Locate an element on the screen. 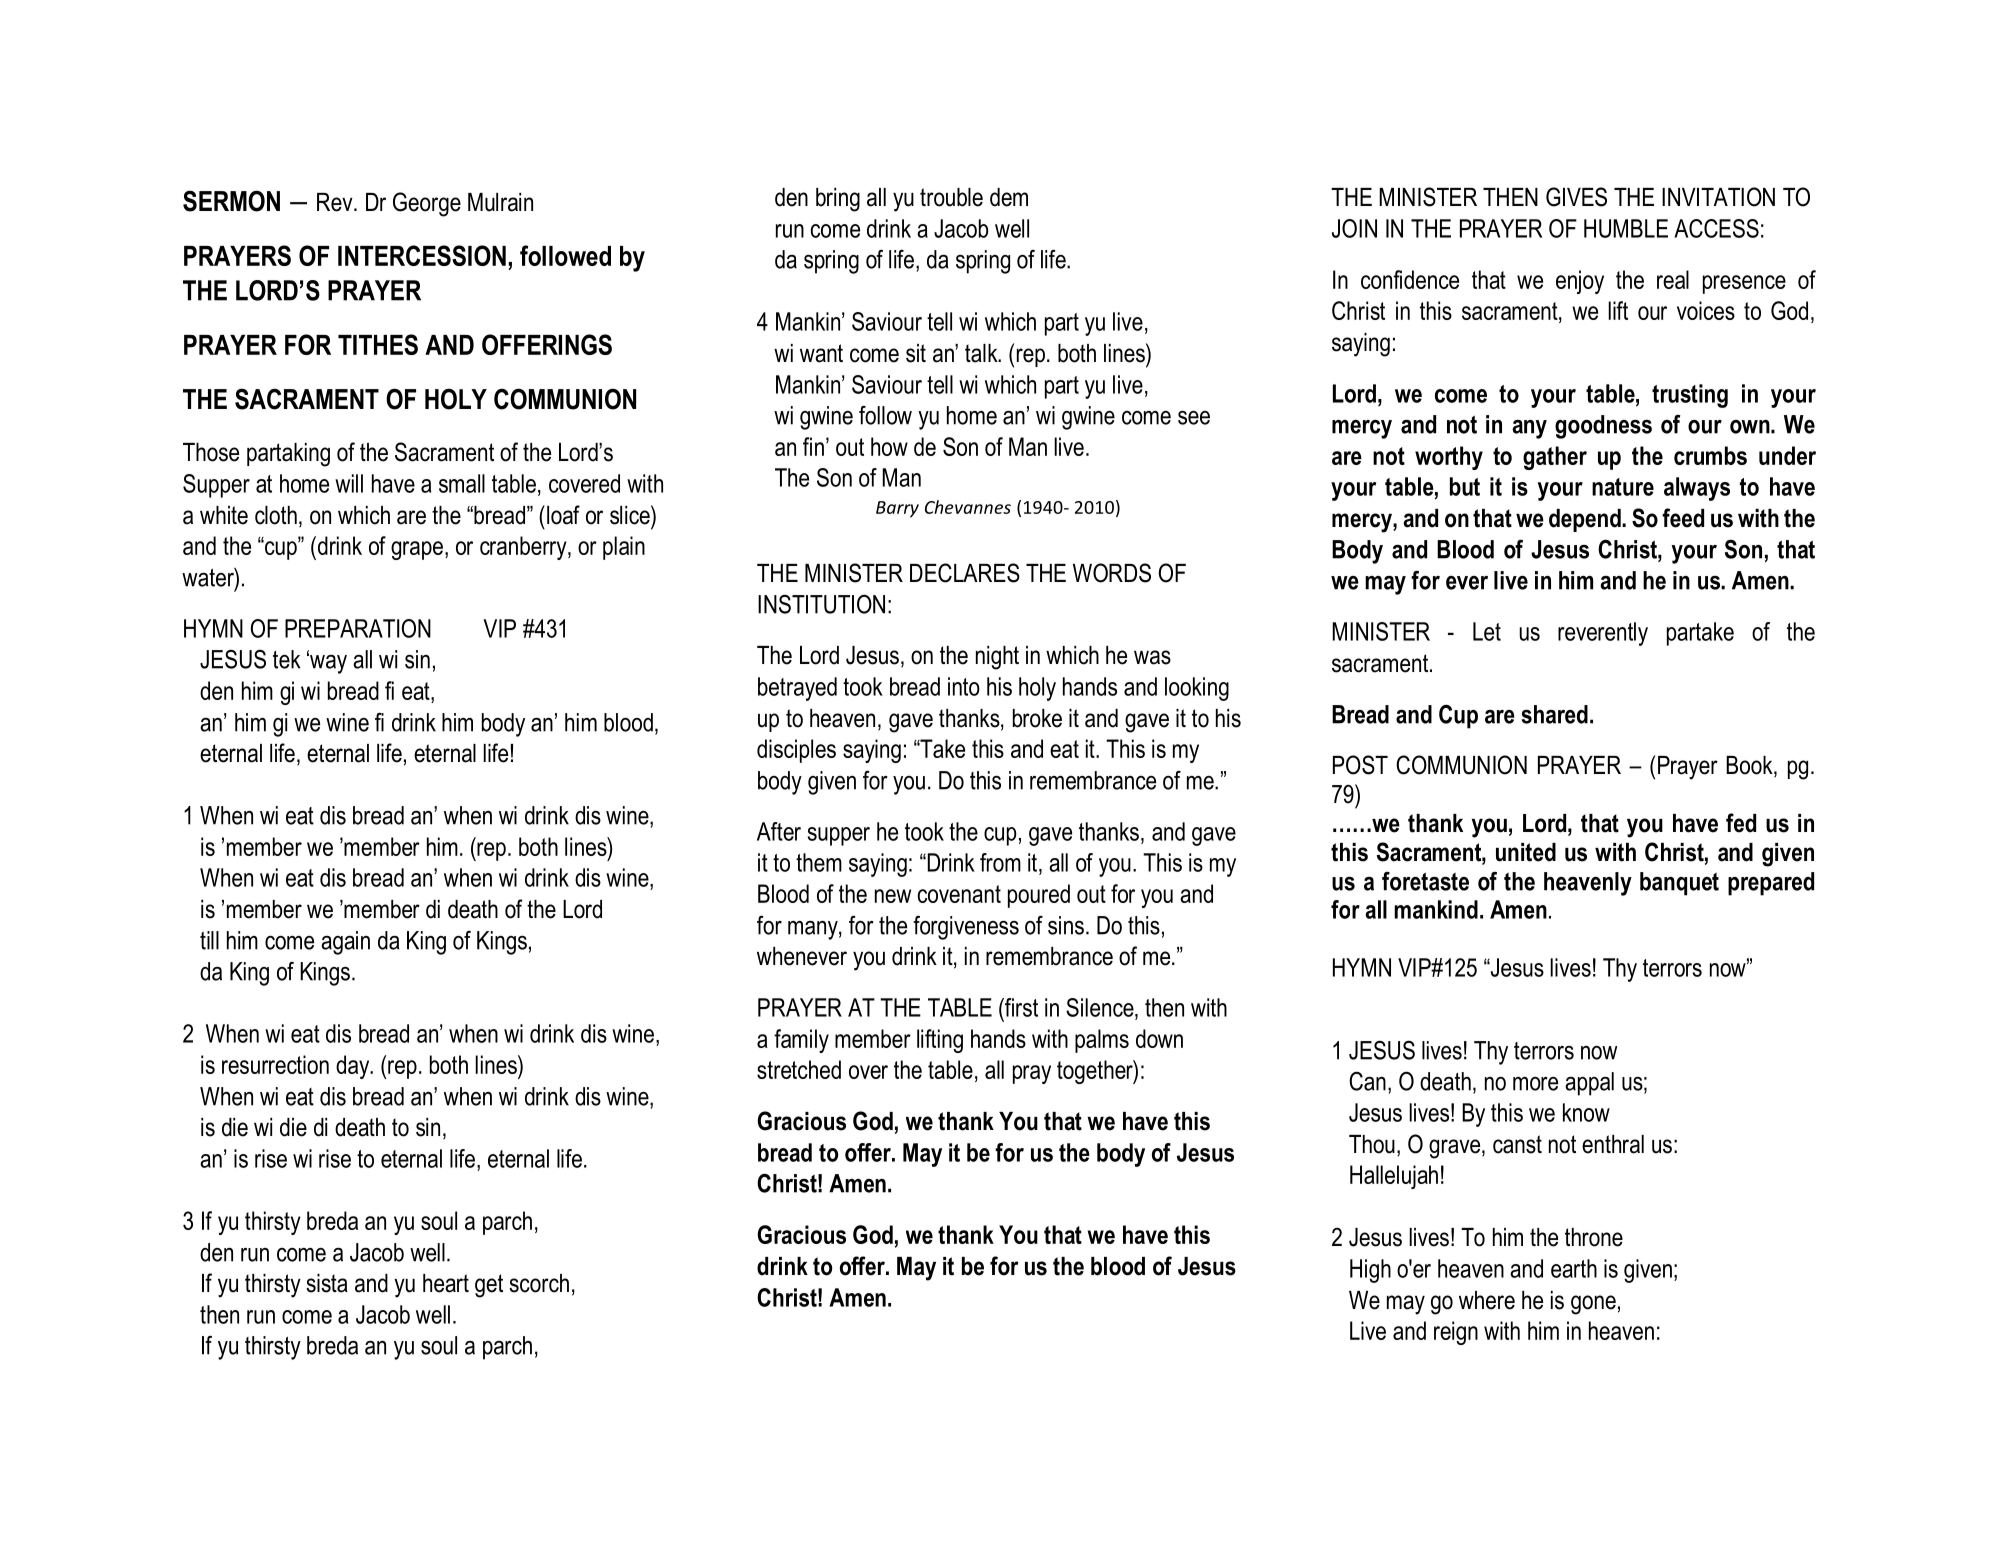  grape is located at coordinates (417, 550).
